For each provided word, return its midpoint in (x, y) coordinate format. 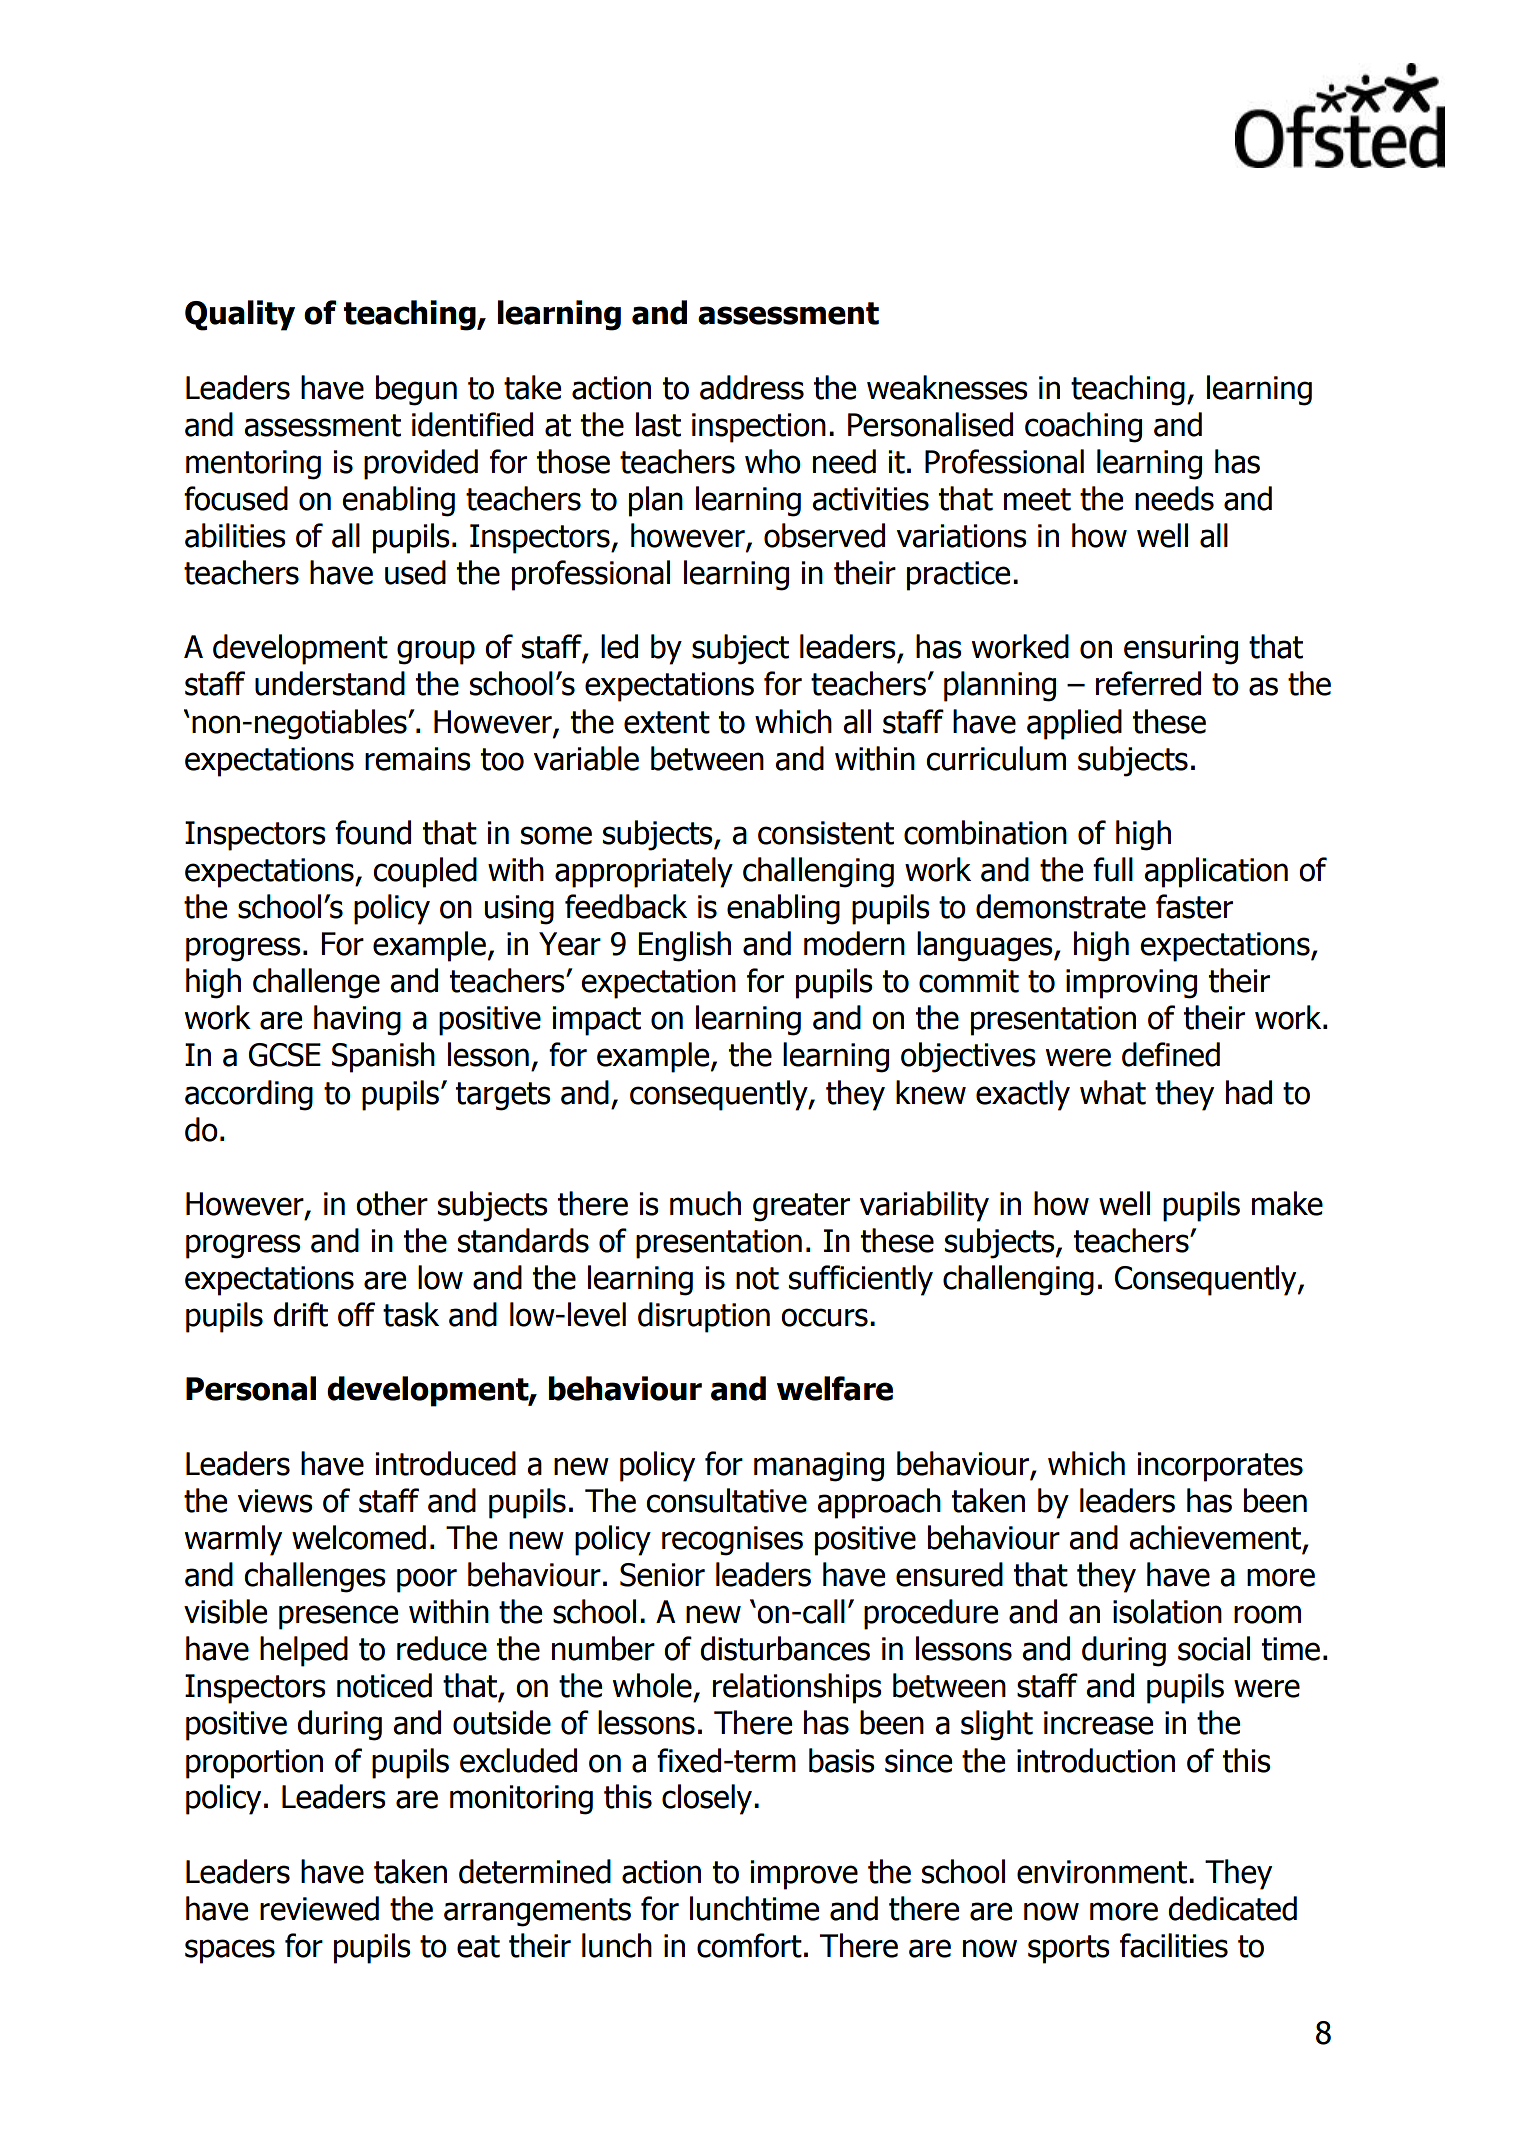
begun (416, 390)
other (392, 1203)
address (752, 387)
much (705, 1203)
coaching (1083, 427)
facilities (1174, 1945)
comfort (749, 1945)
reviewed (319, 1908)
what (1113, 1092)
